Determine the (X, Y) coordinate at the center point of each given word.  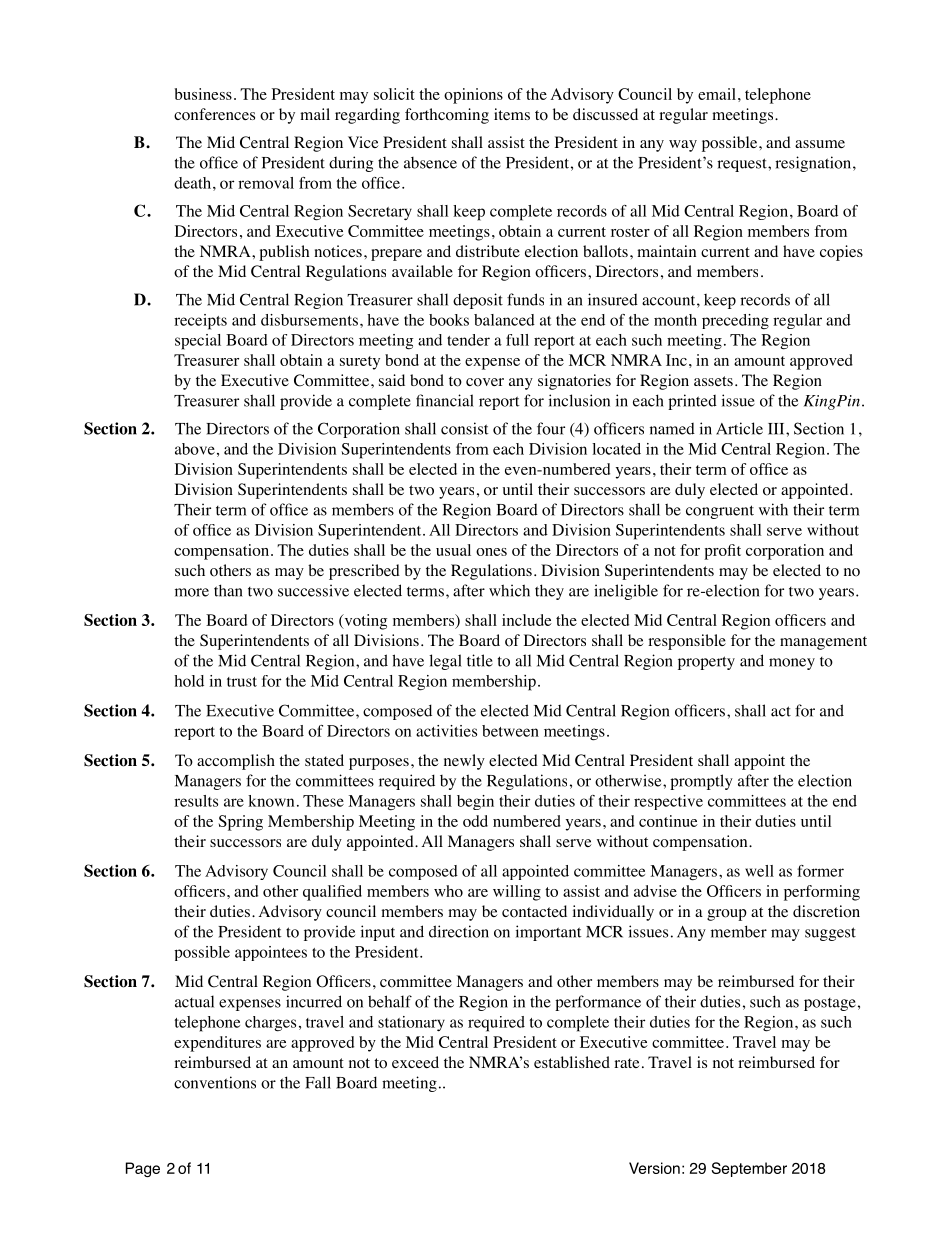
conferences (214, 114)
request (743, 165)
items (512, 114)
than (228, 590)
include (527, 620)
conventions (215, 1082)
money (792, 664)
